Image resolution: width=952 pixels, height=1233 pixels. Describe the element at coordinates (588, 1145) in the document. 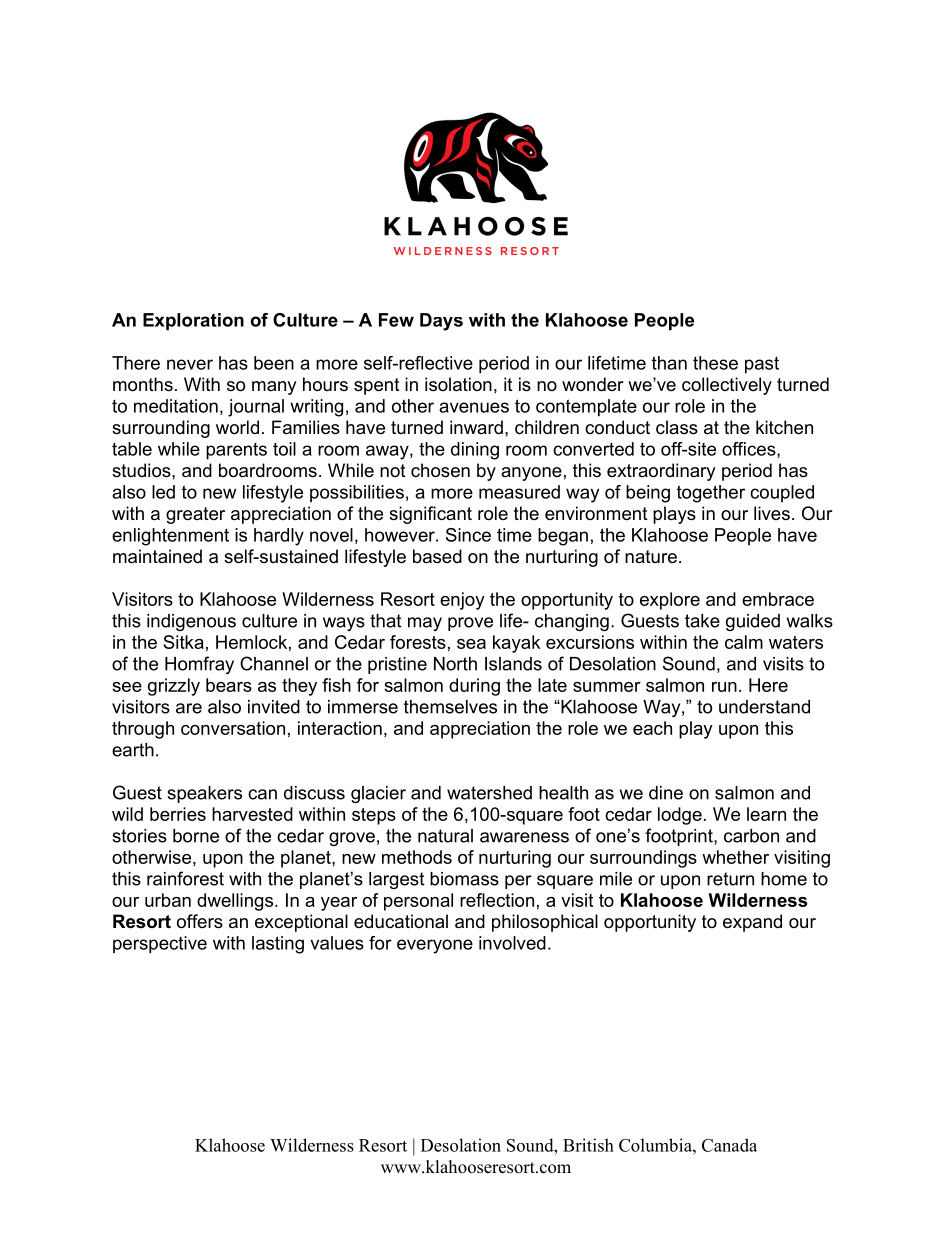

I see `British` at that location.
